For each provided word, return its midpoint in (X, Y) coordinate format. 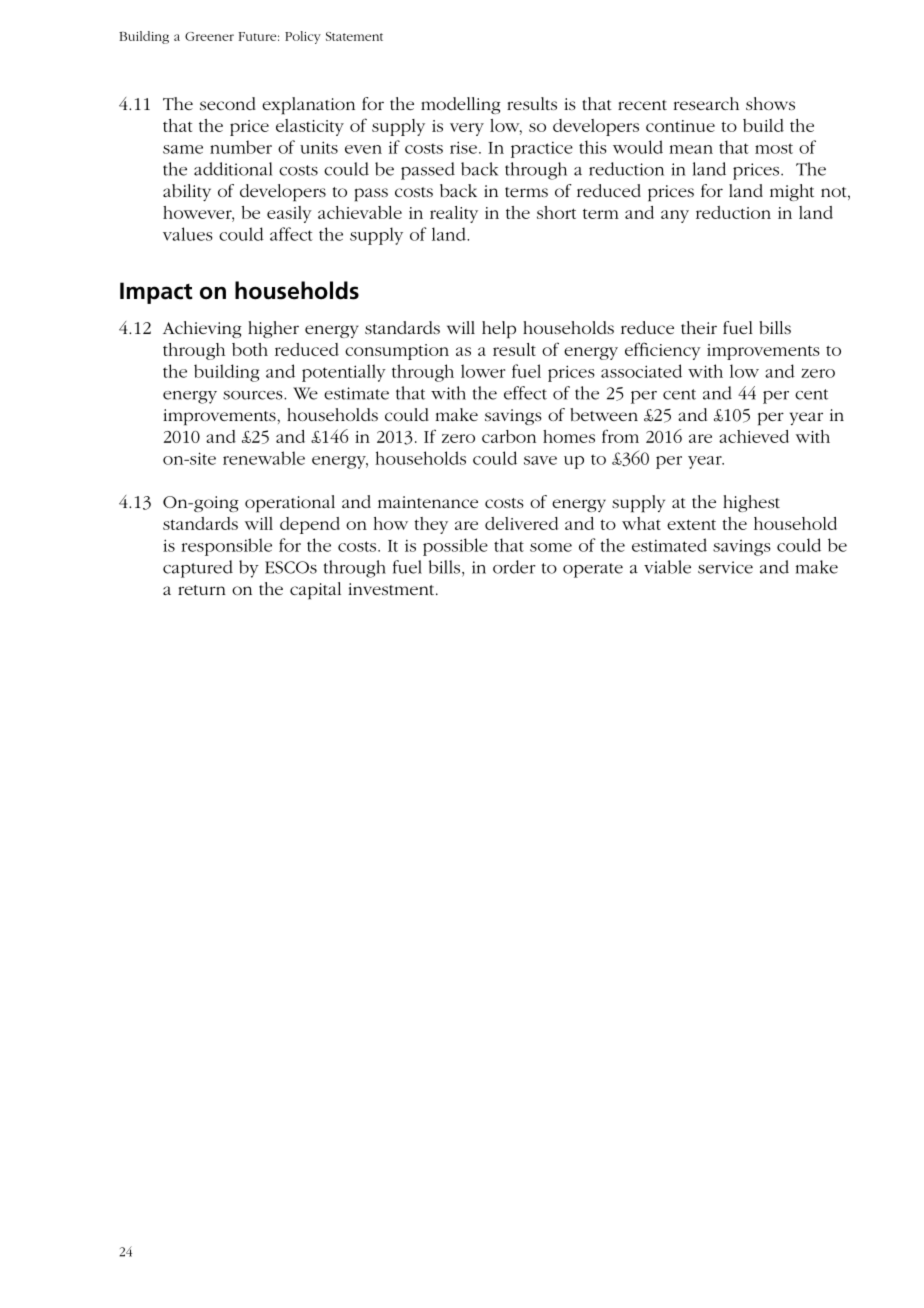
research (706, 103)
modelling (461, 105)
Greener (209, 36)
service (725, 567)
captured (198, 569)
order (514, 567)
